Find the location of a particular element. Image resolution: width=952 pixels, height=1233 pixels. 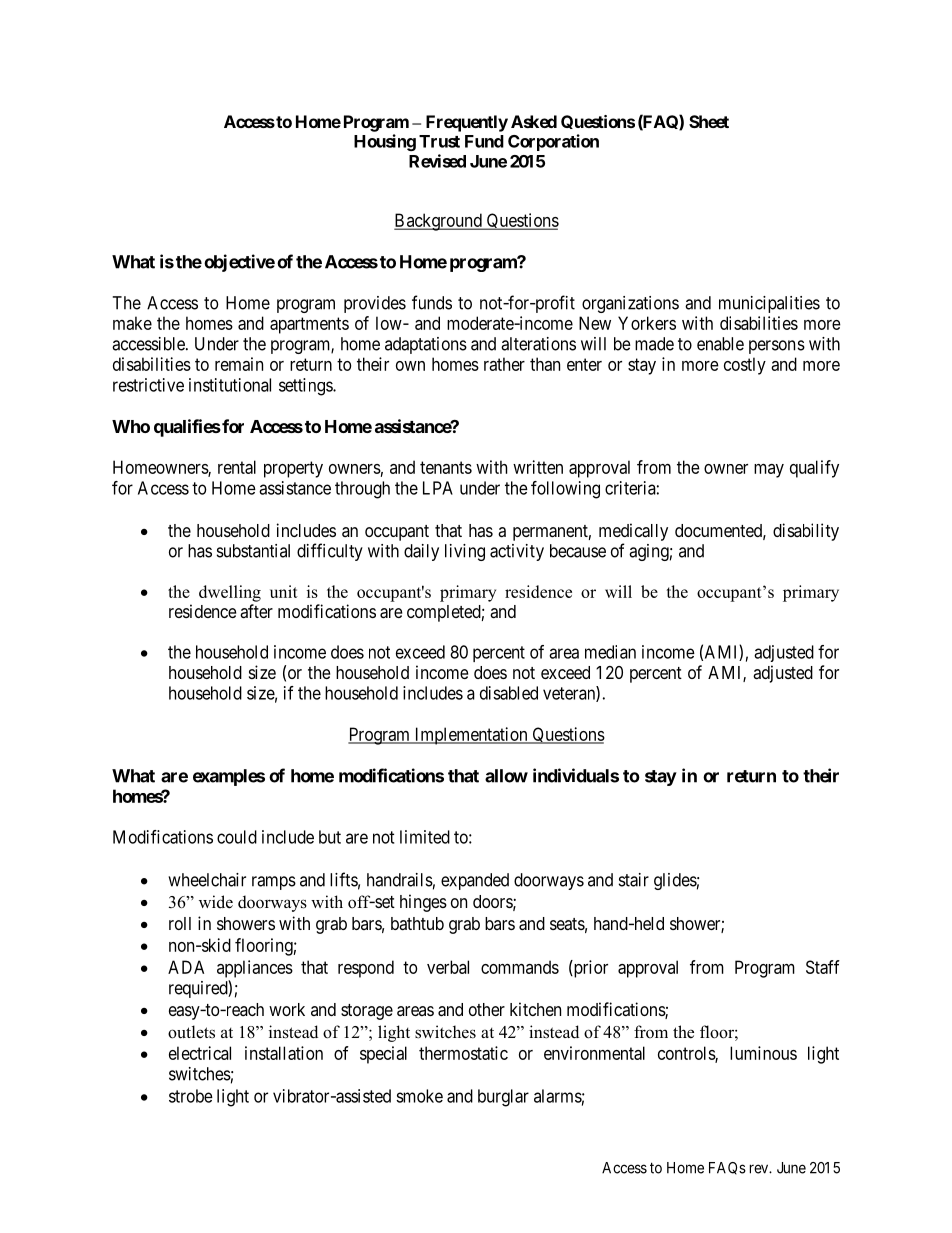

Trust is located at coordinates (439, 141).
